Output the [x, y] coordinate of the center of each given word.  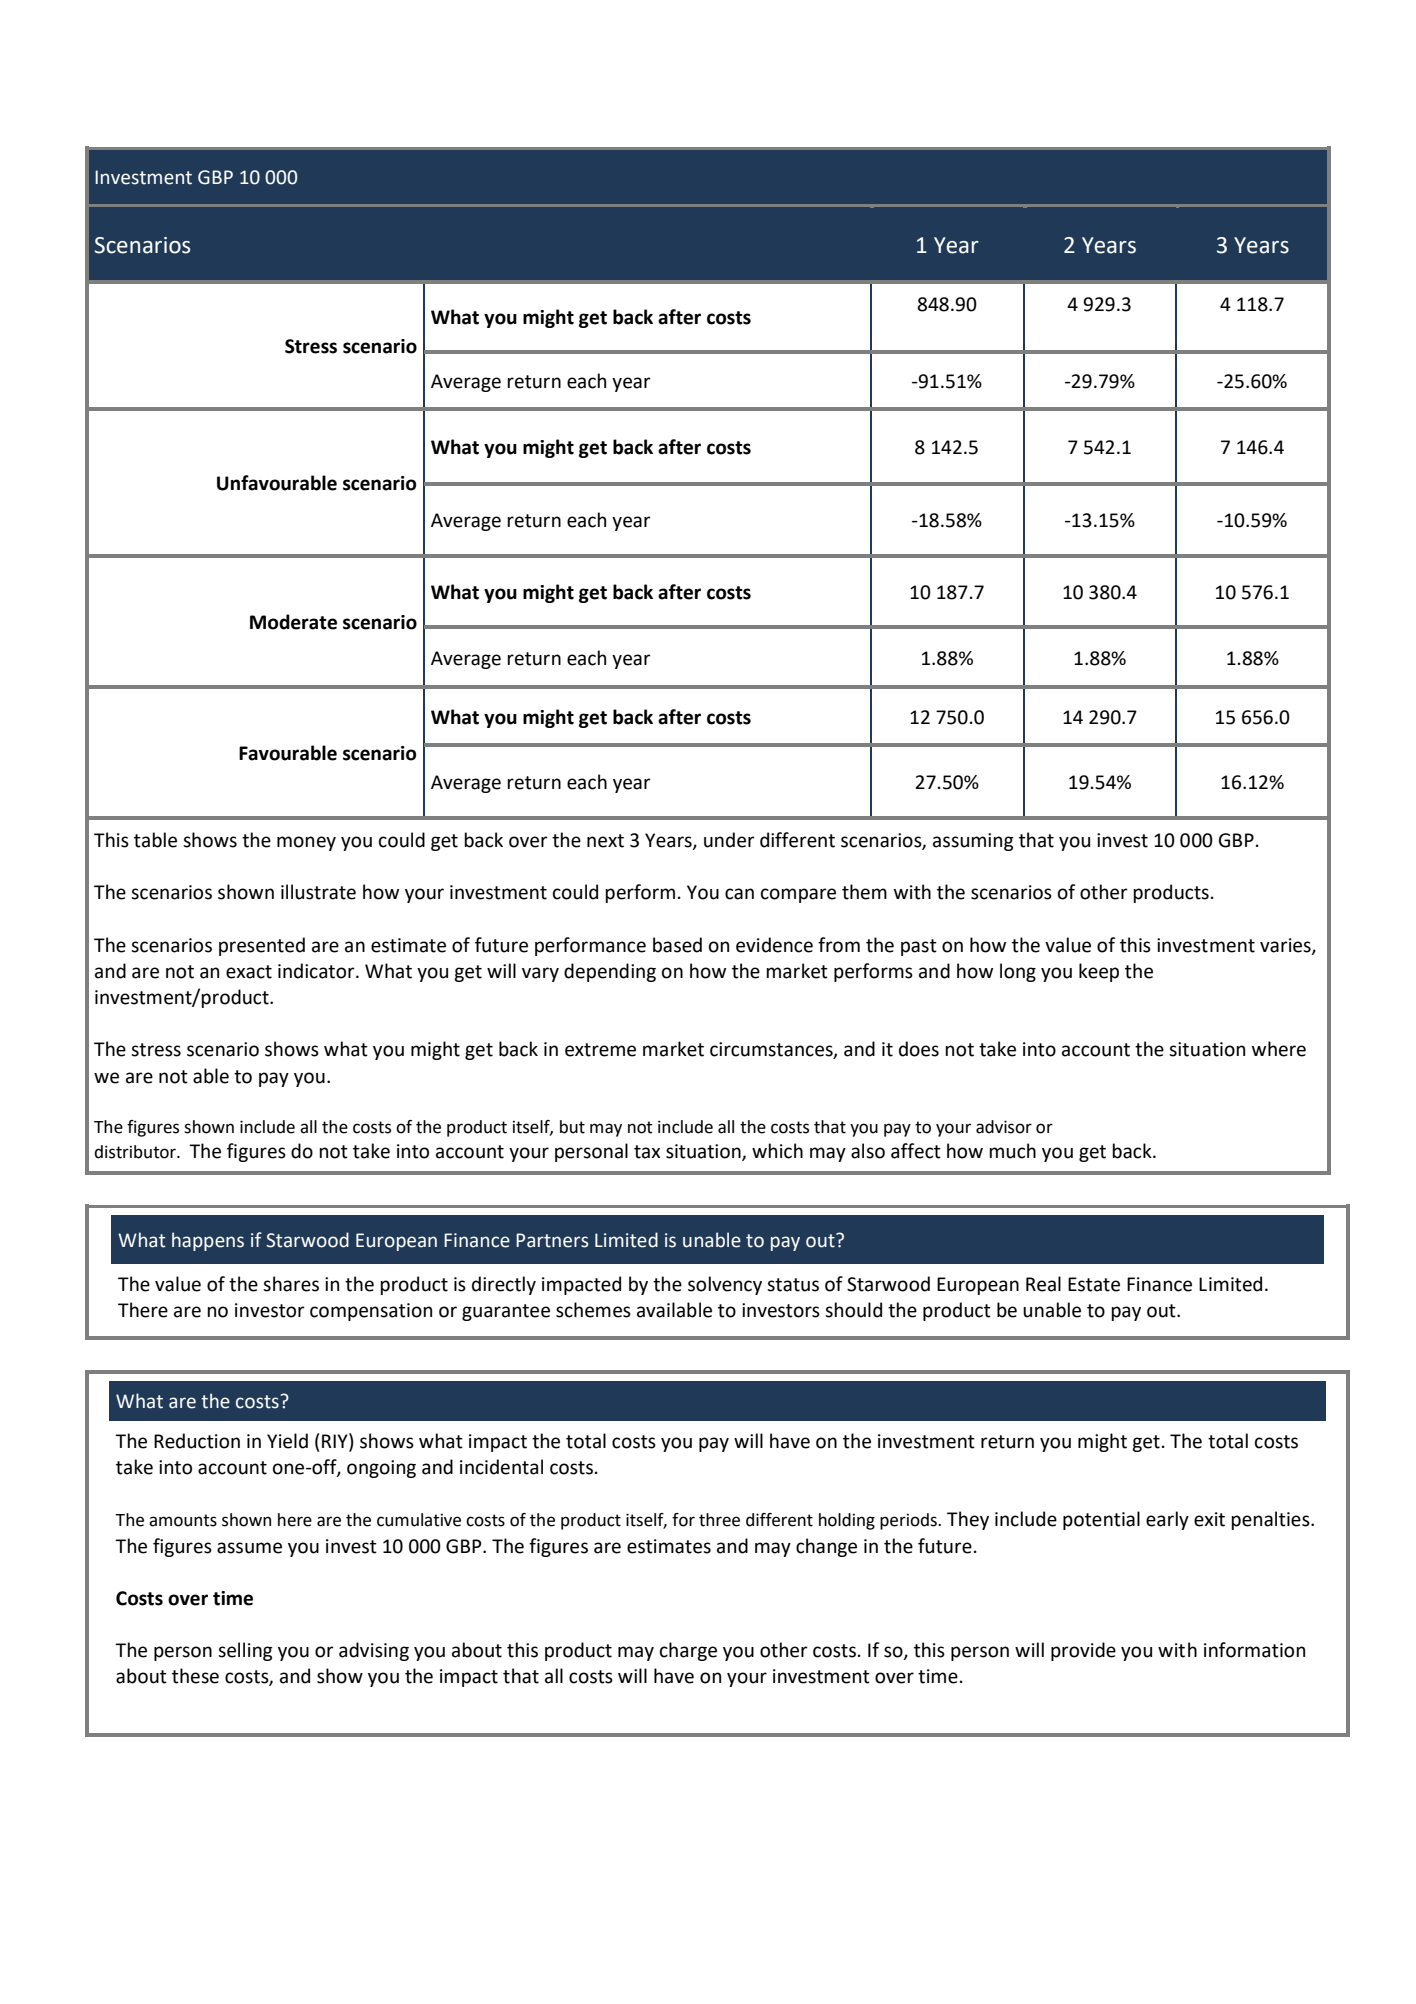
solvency [725, 1285]
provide [1083, 1651]
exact [249, 972]
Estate [1094, 1284]
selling [245, 1651]
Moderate [293, 622]
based [677, 945]
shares [291, 1284]
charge [688, 1651]
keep [1099, 972]
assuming [973, 842]
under [729, 840]
